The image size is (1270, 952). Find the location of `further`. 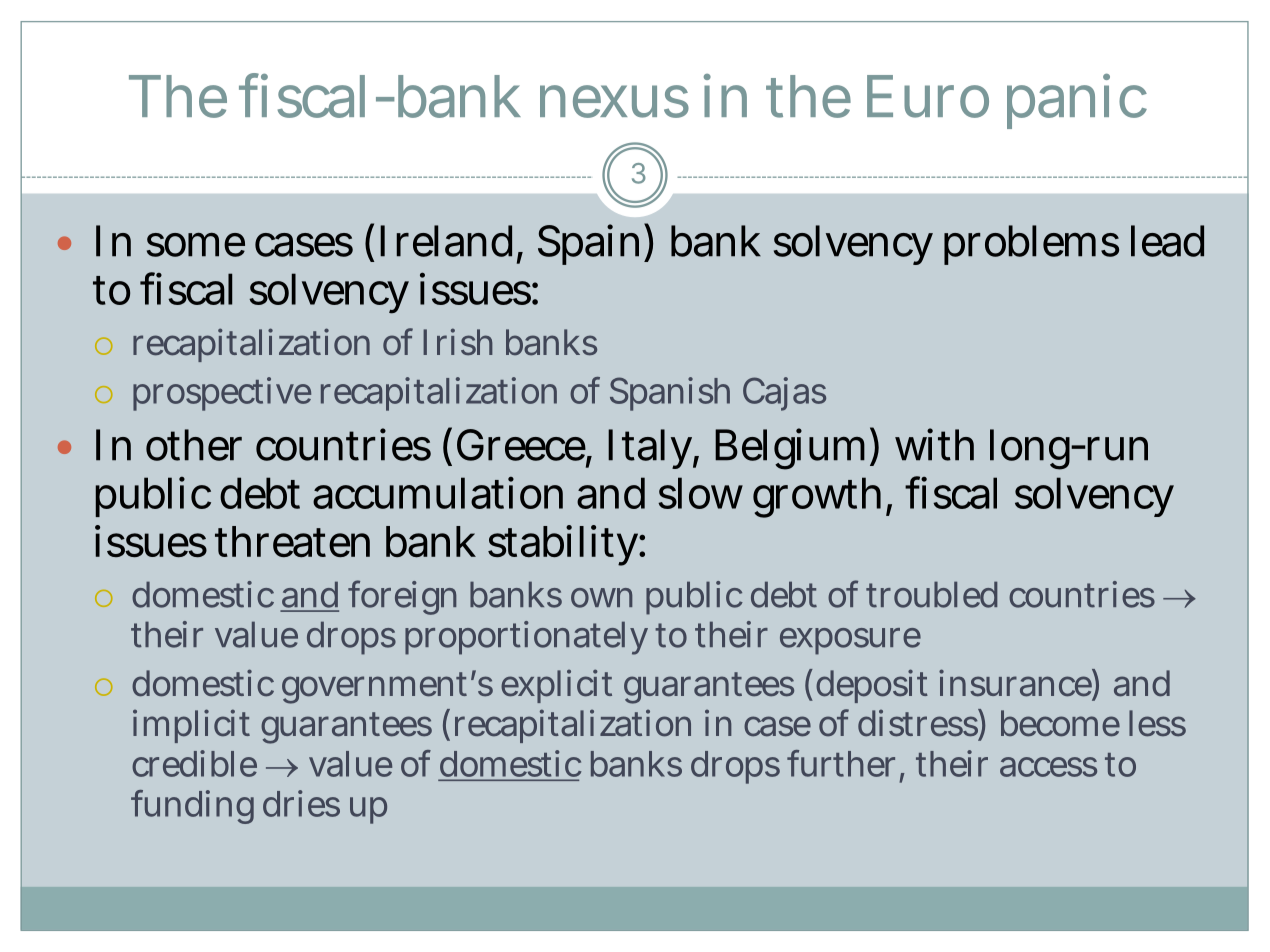

further is located at coordinates (844, 764).
